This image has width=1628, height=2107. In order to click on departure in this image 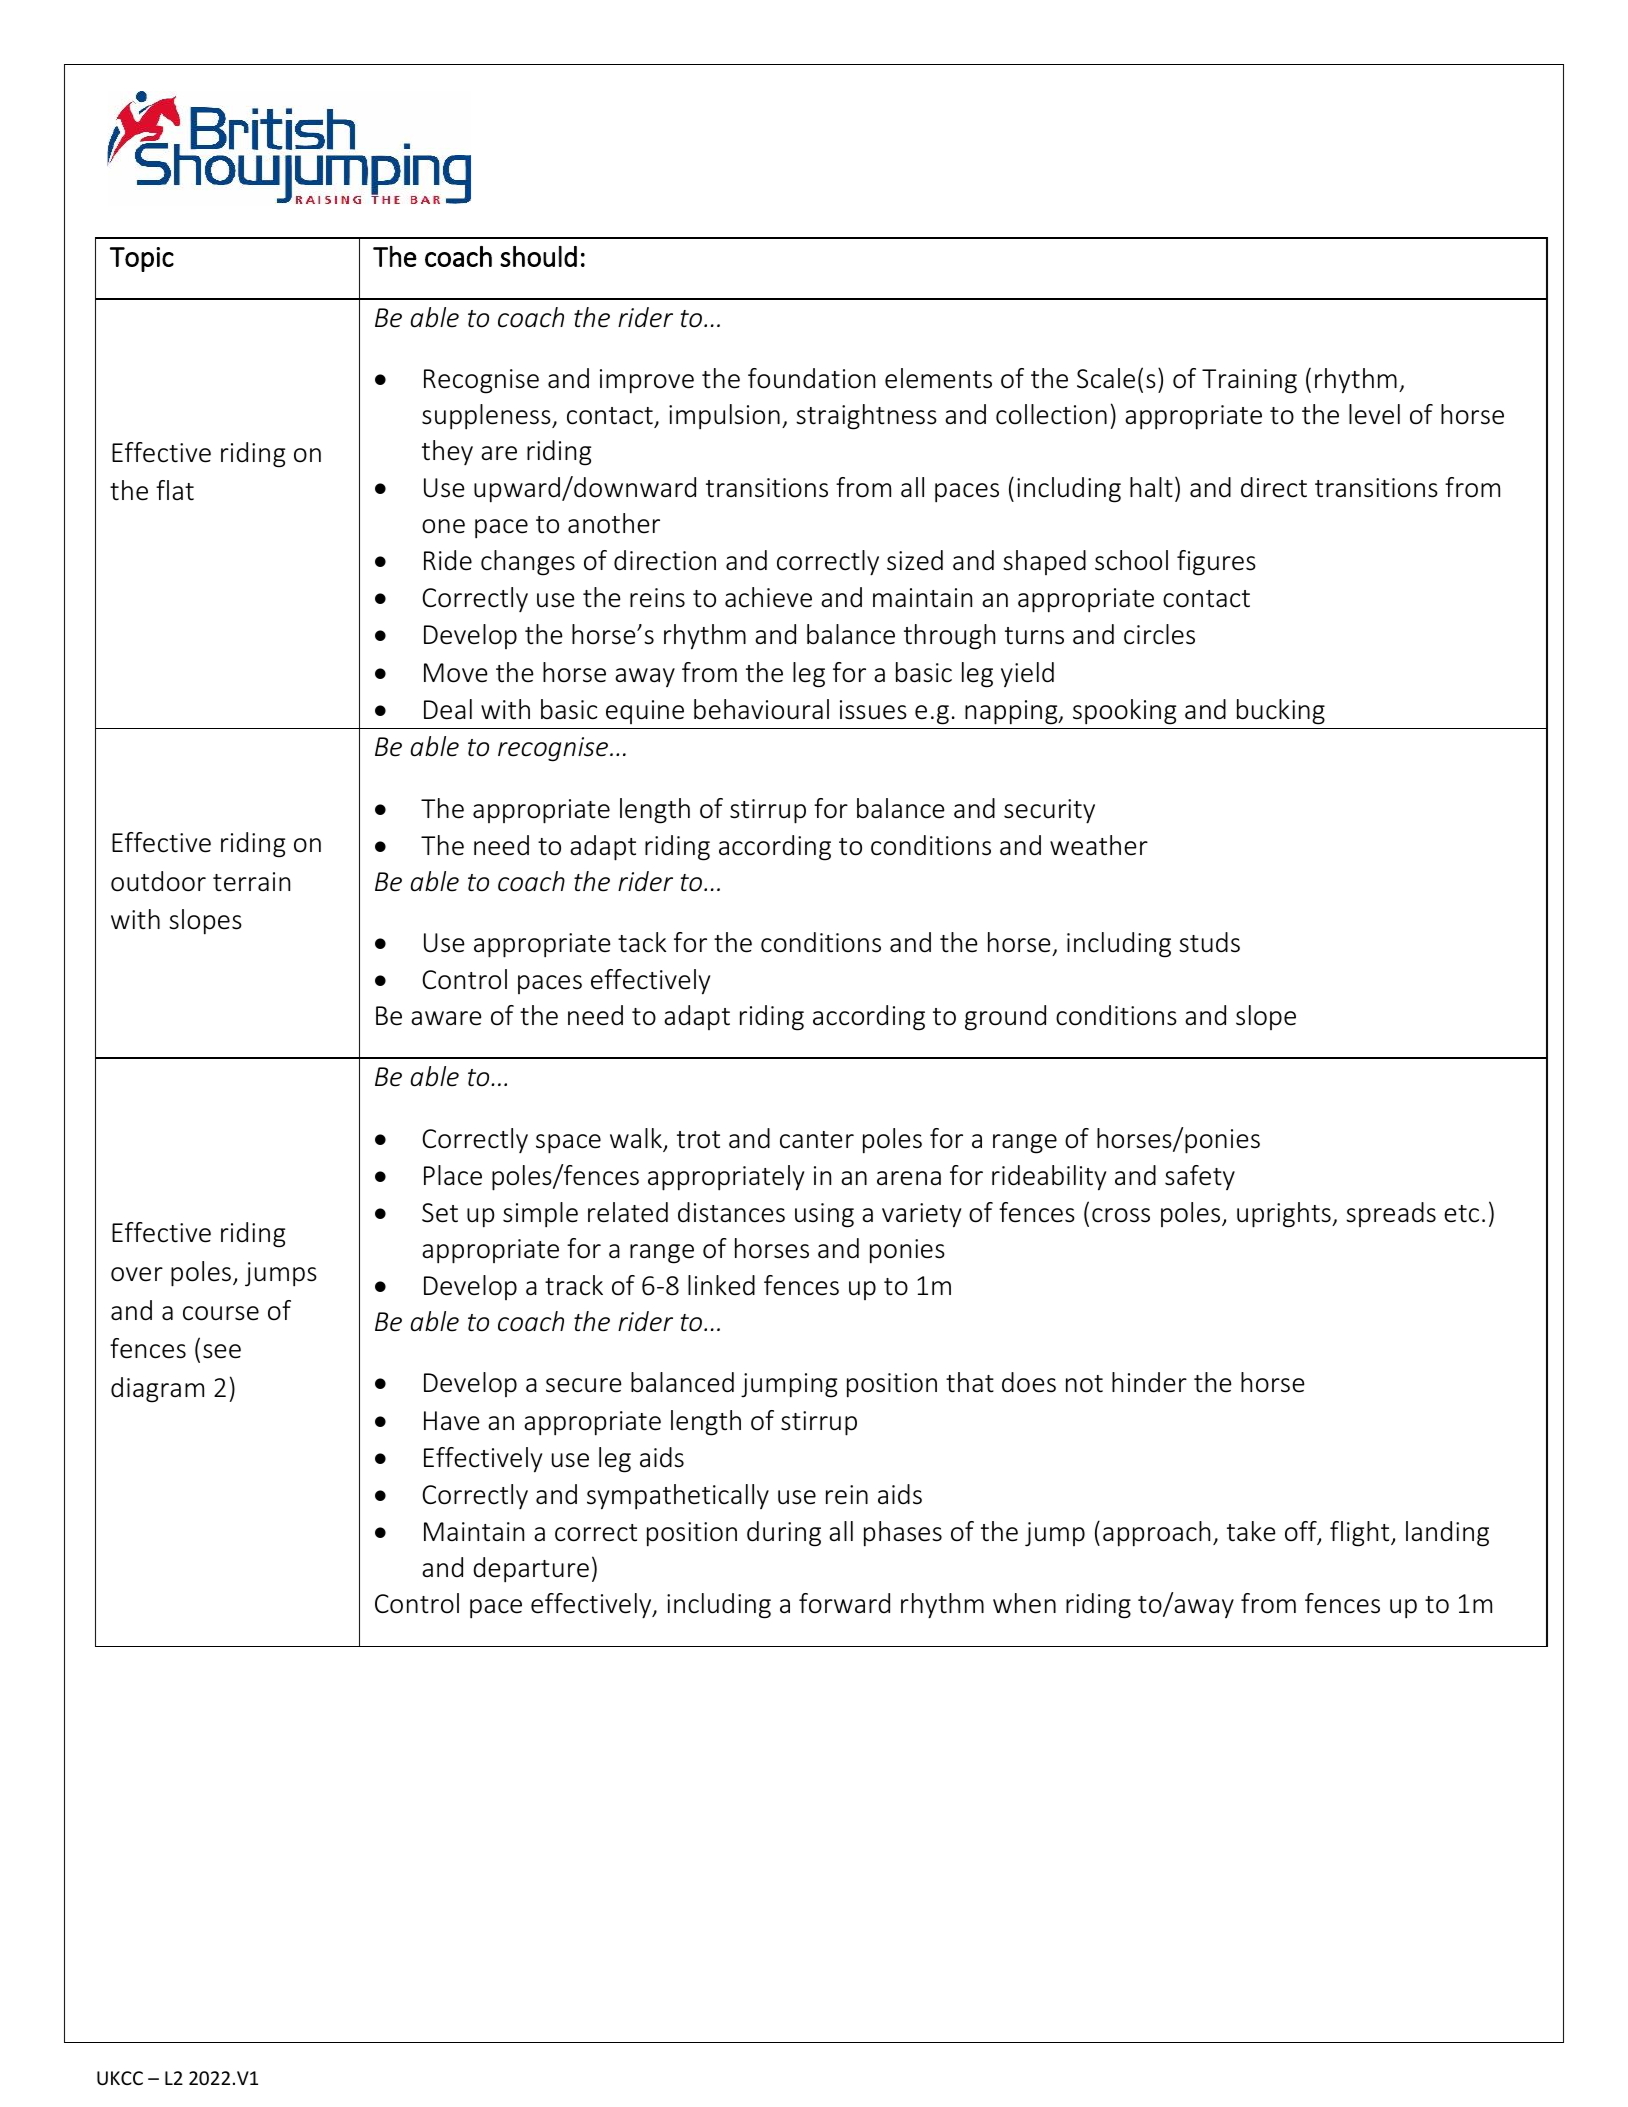, I will do `click(531, 1570)`.
